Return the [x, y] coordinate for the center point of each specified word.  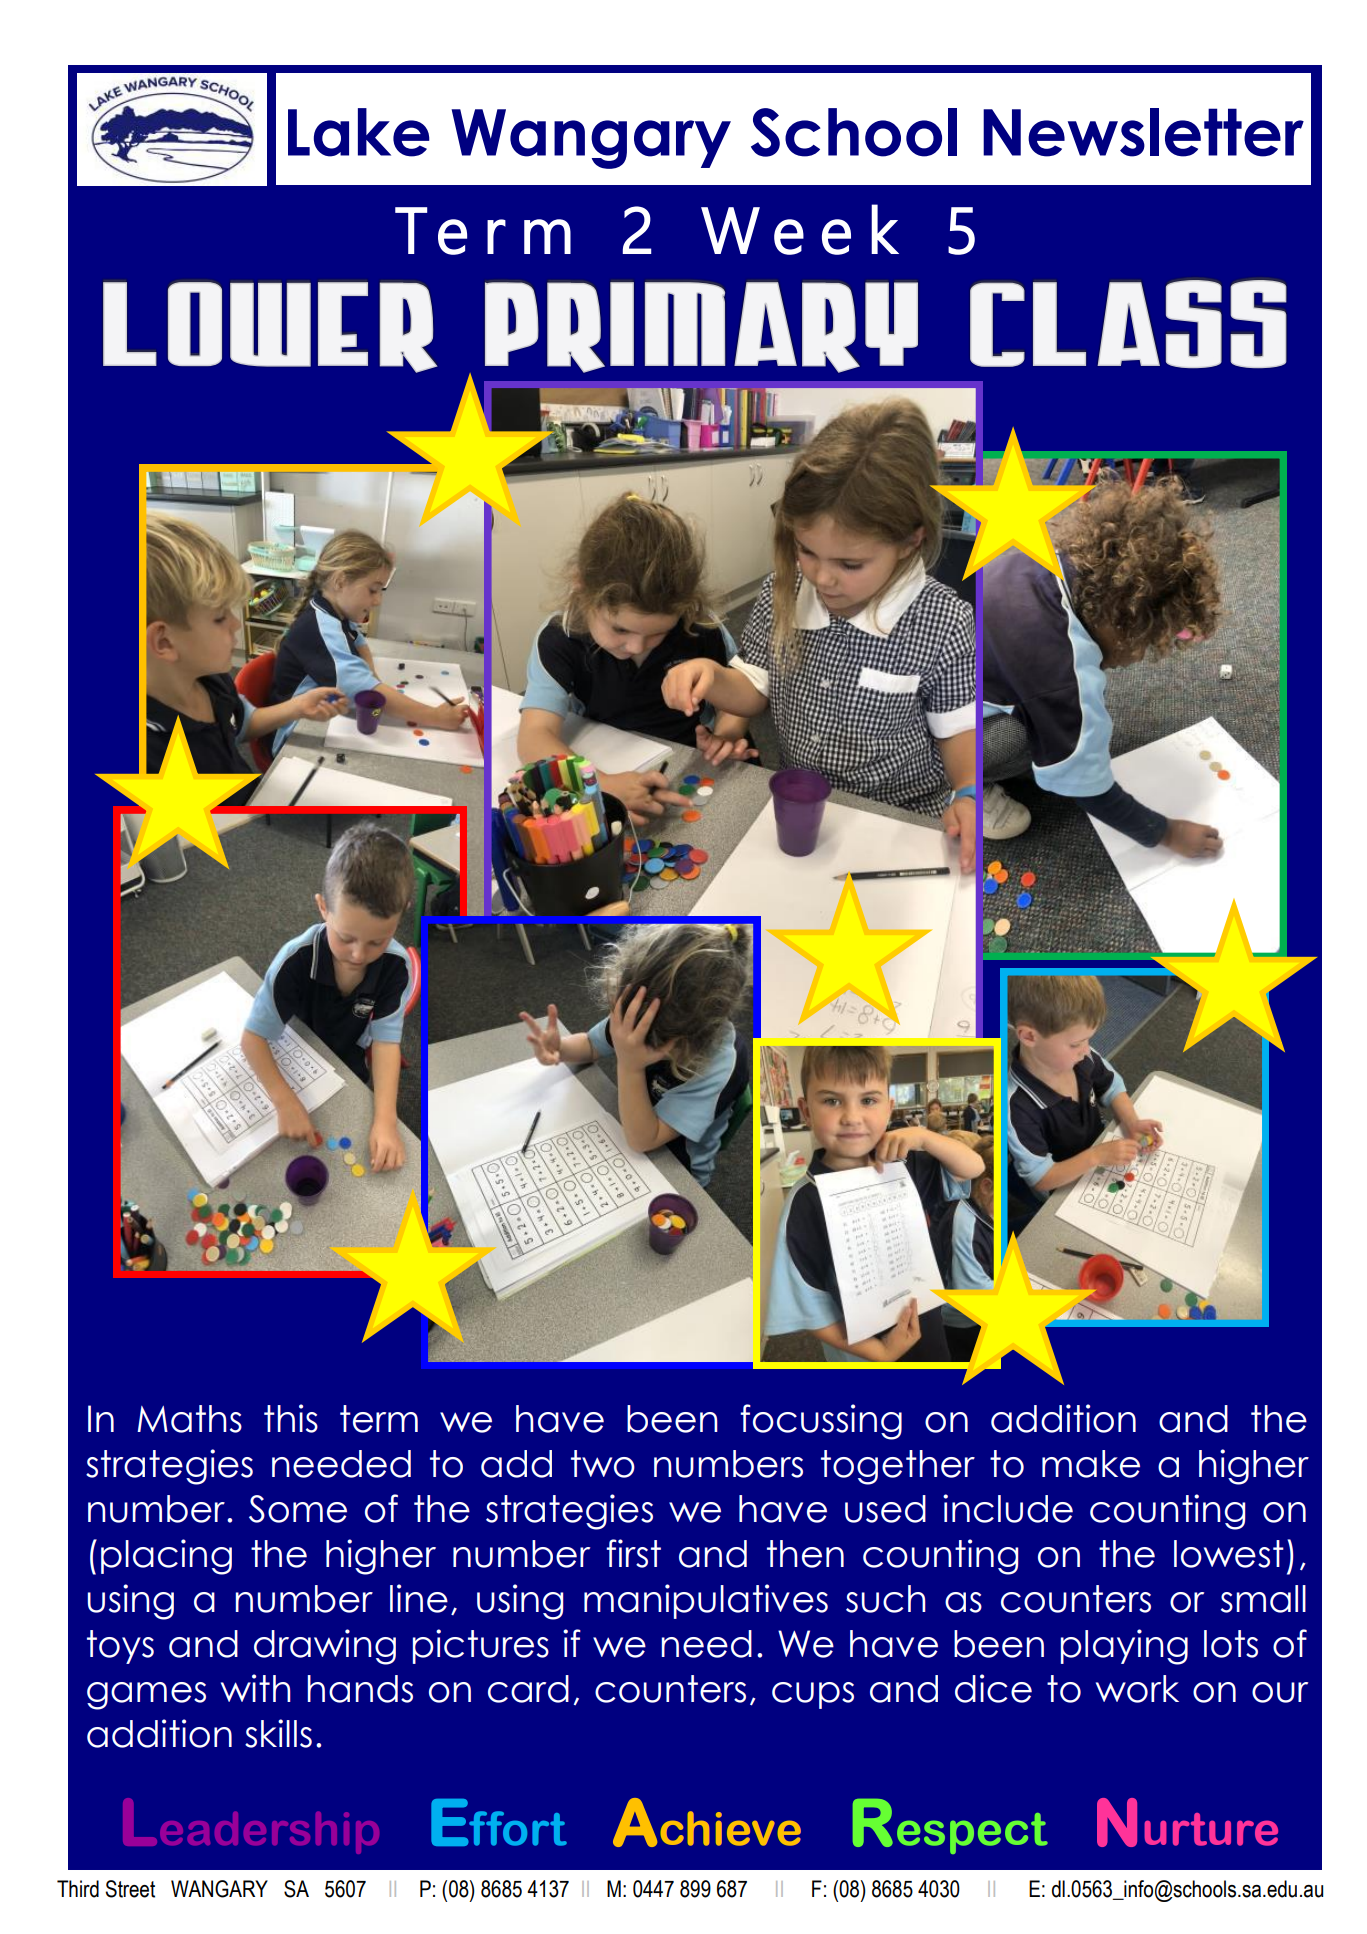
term [379, 1419]
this [291, 1418]
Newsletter [1143, 132]
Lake [359, 132]
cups [813, 1695]
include [1008, 1508]
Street [130, 1889]
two [603, 1464]
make [1091, 1464]
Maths [189, 1419]
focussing [821, 1422]
